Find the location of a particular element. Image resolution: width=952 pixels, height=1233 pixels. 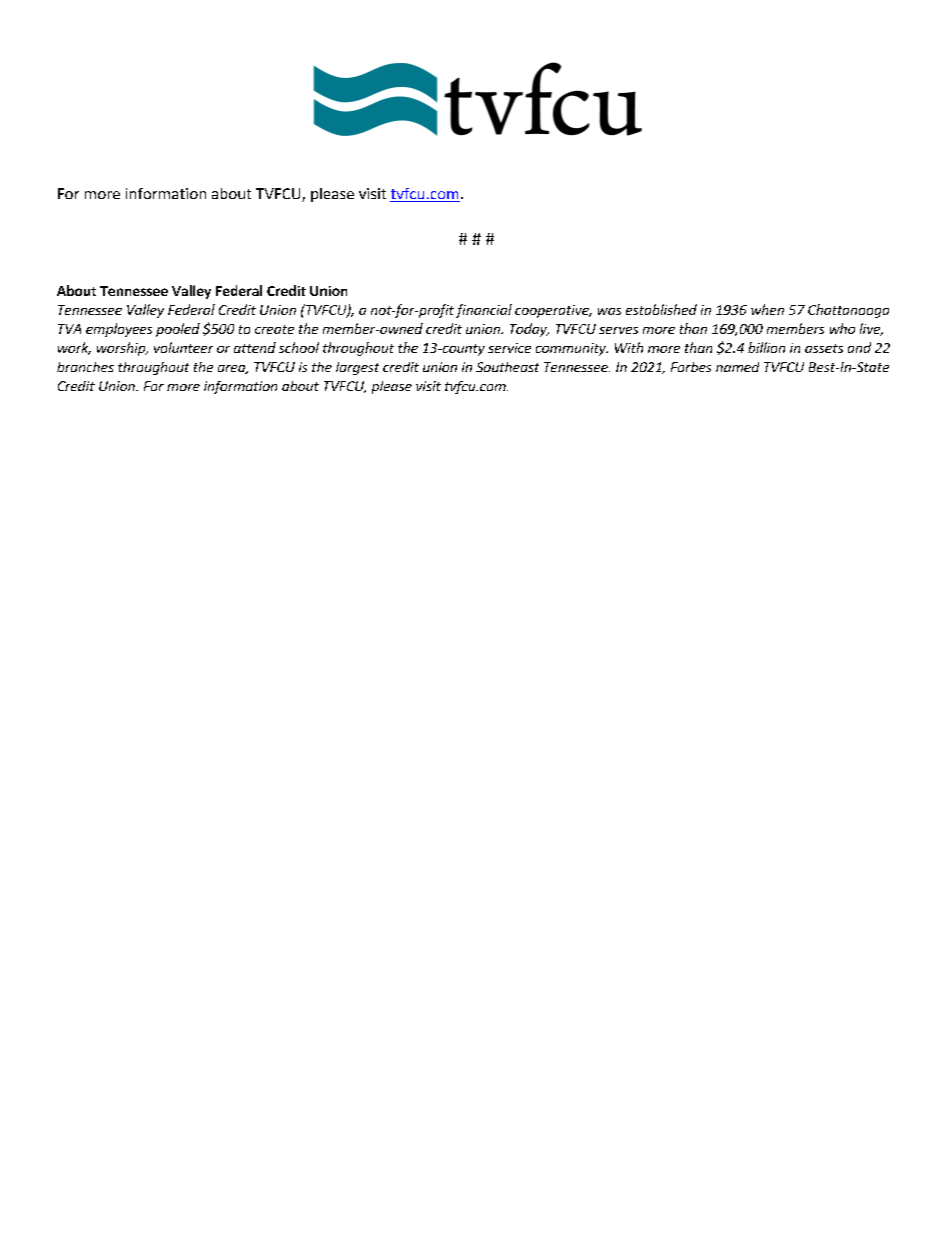

pooled is located at coordinates (178, 330).
